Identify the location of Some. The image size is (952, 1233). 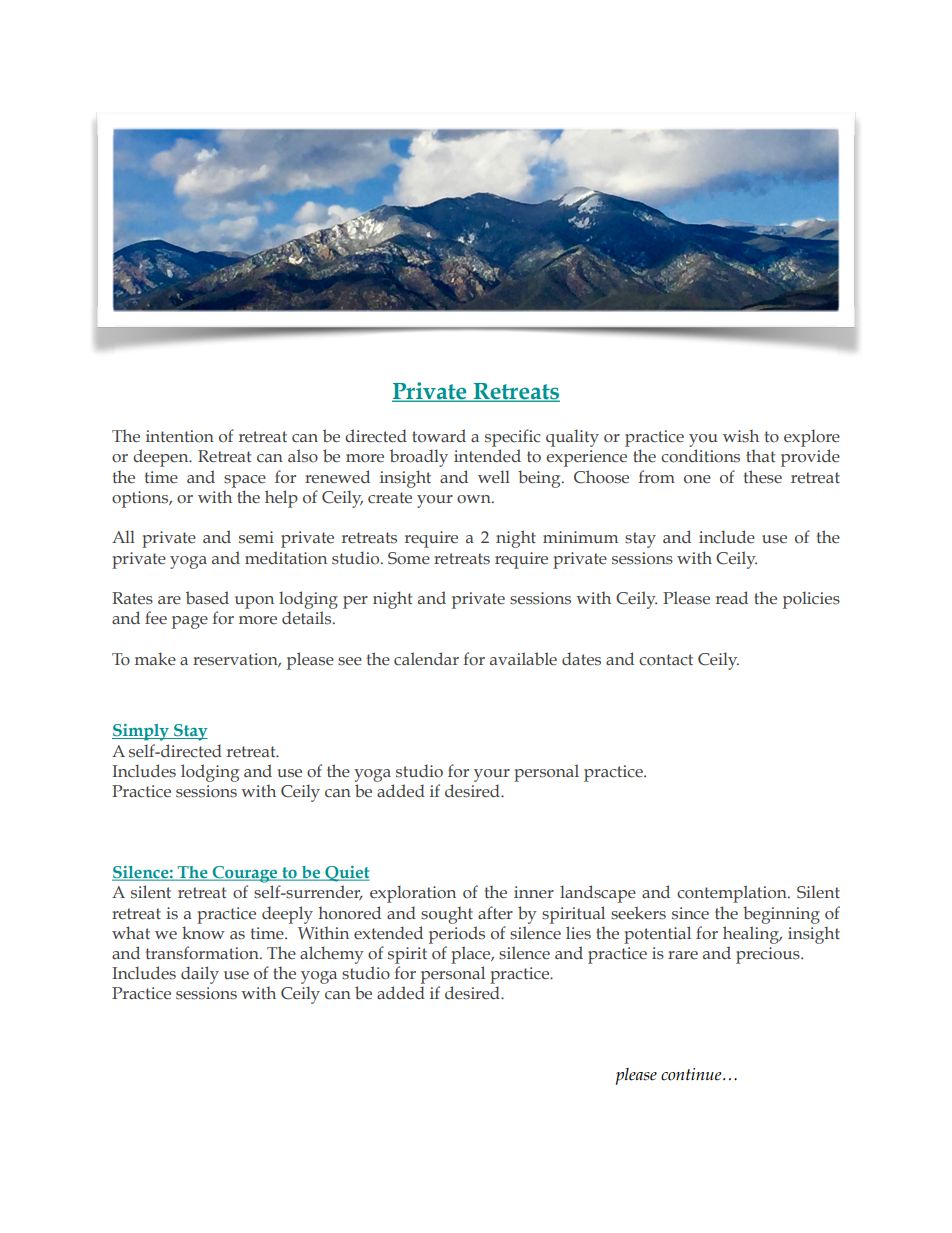
(409, 558).
